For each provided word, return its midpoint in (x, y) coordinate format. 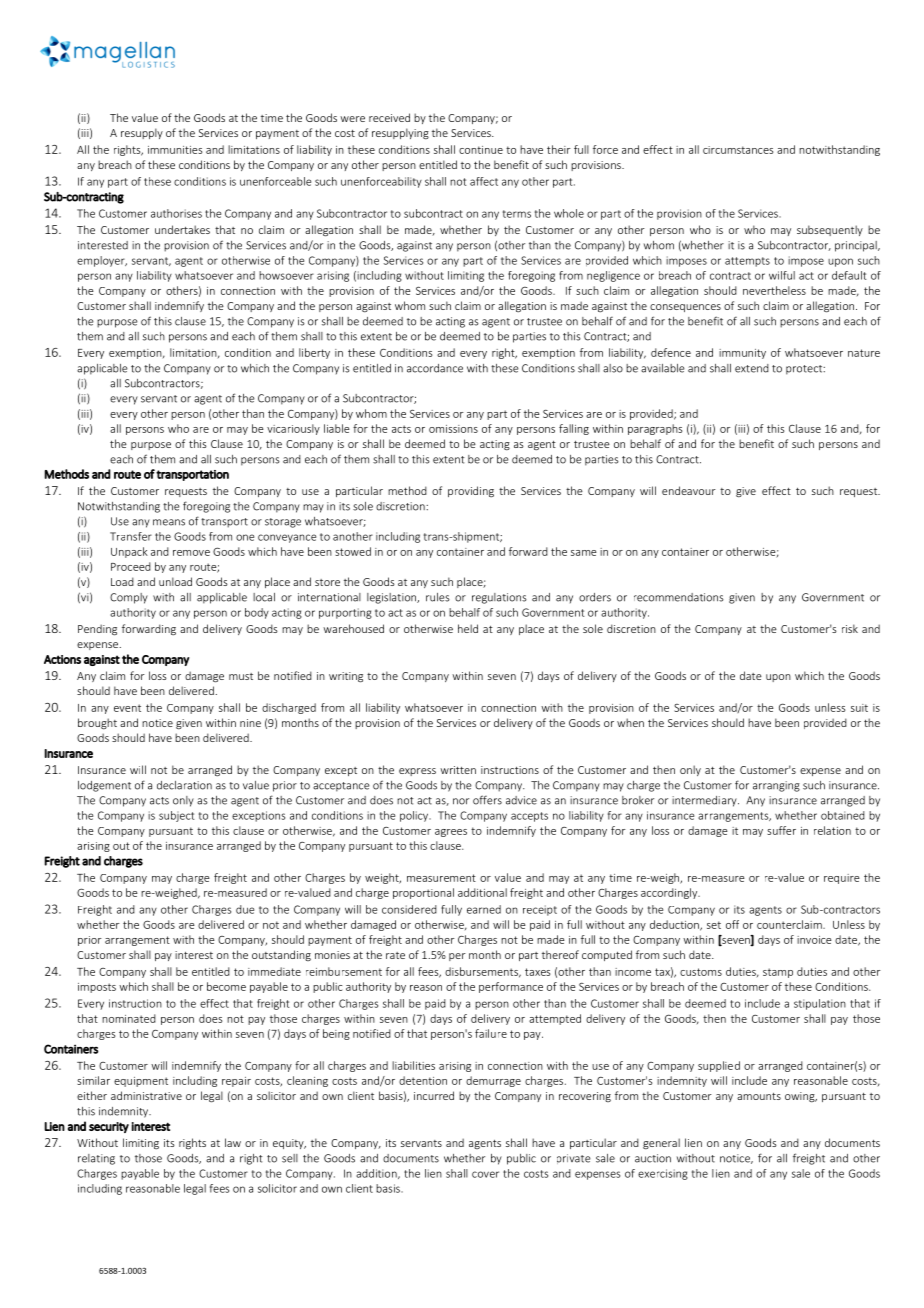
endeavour (689, 490)
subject (176, 816)
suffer (781, 830)
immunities (175, 150)
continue (481, 150)
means (169, 522)
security (109, 1127)
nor (461, 801)
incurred (434, 1095)
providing (471, 491)
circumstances (738, 150)
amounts (759, 1096)
